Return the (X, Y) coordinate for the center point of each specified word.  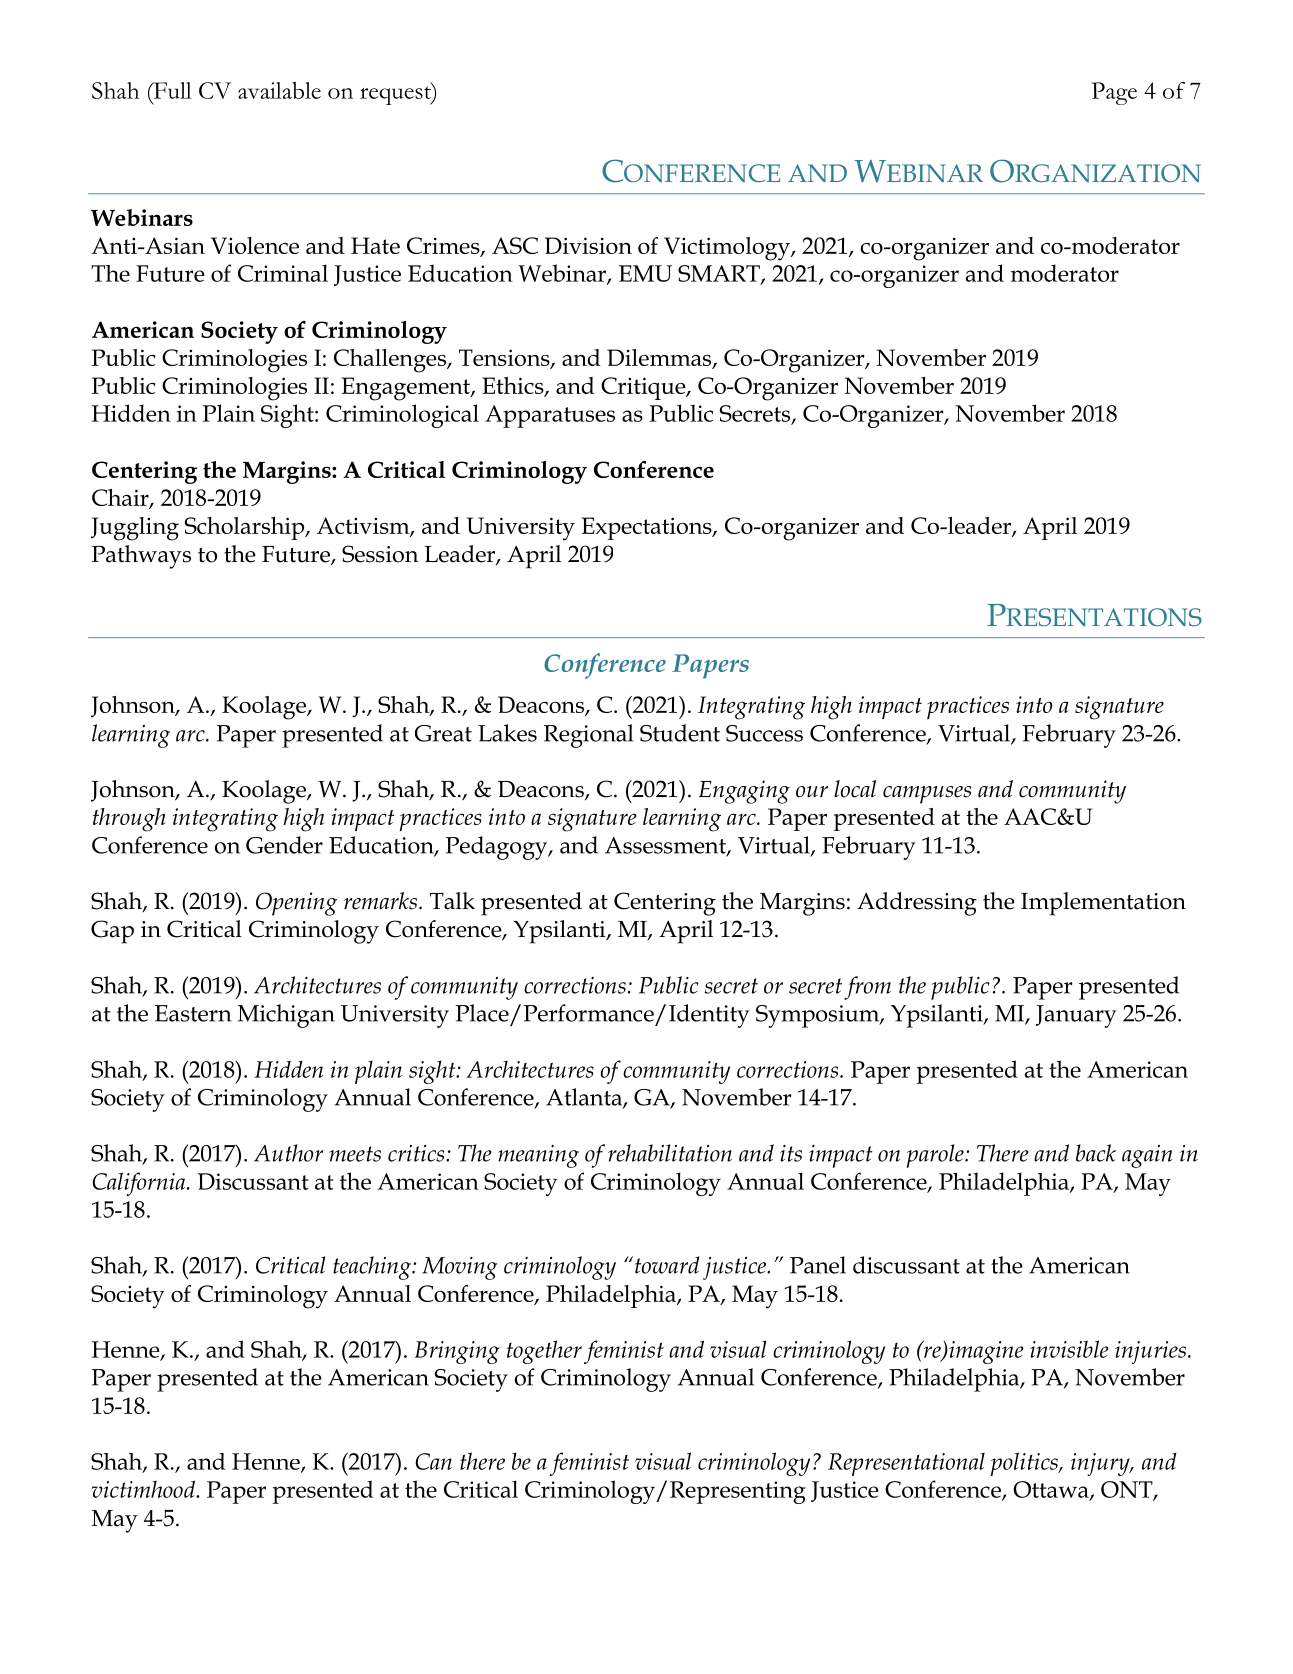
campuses (927, 795)
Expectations (648, 528)
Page (1114, 93)
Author (288, 1153)
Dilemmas (660, 358)
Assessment (666, 846)
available (279, 90)
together (544, 1352)
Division (588, 245)
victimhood (144, 1489)
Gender (284, 845)
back (1096, 1153)
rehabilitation (670, 1153)
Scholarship (246, 528)
